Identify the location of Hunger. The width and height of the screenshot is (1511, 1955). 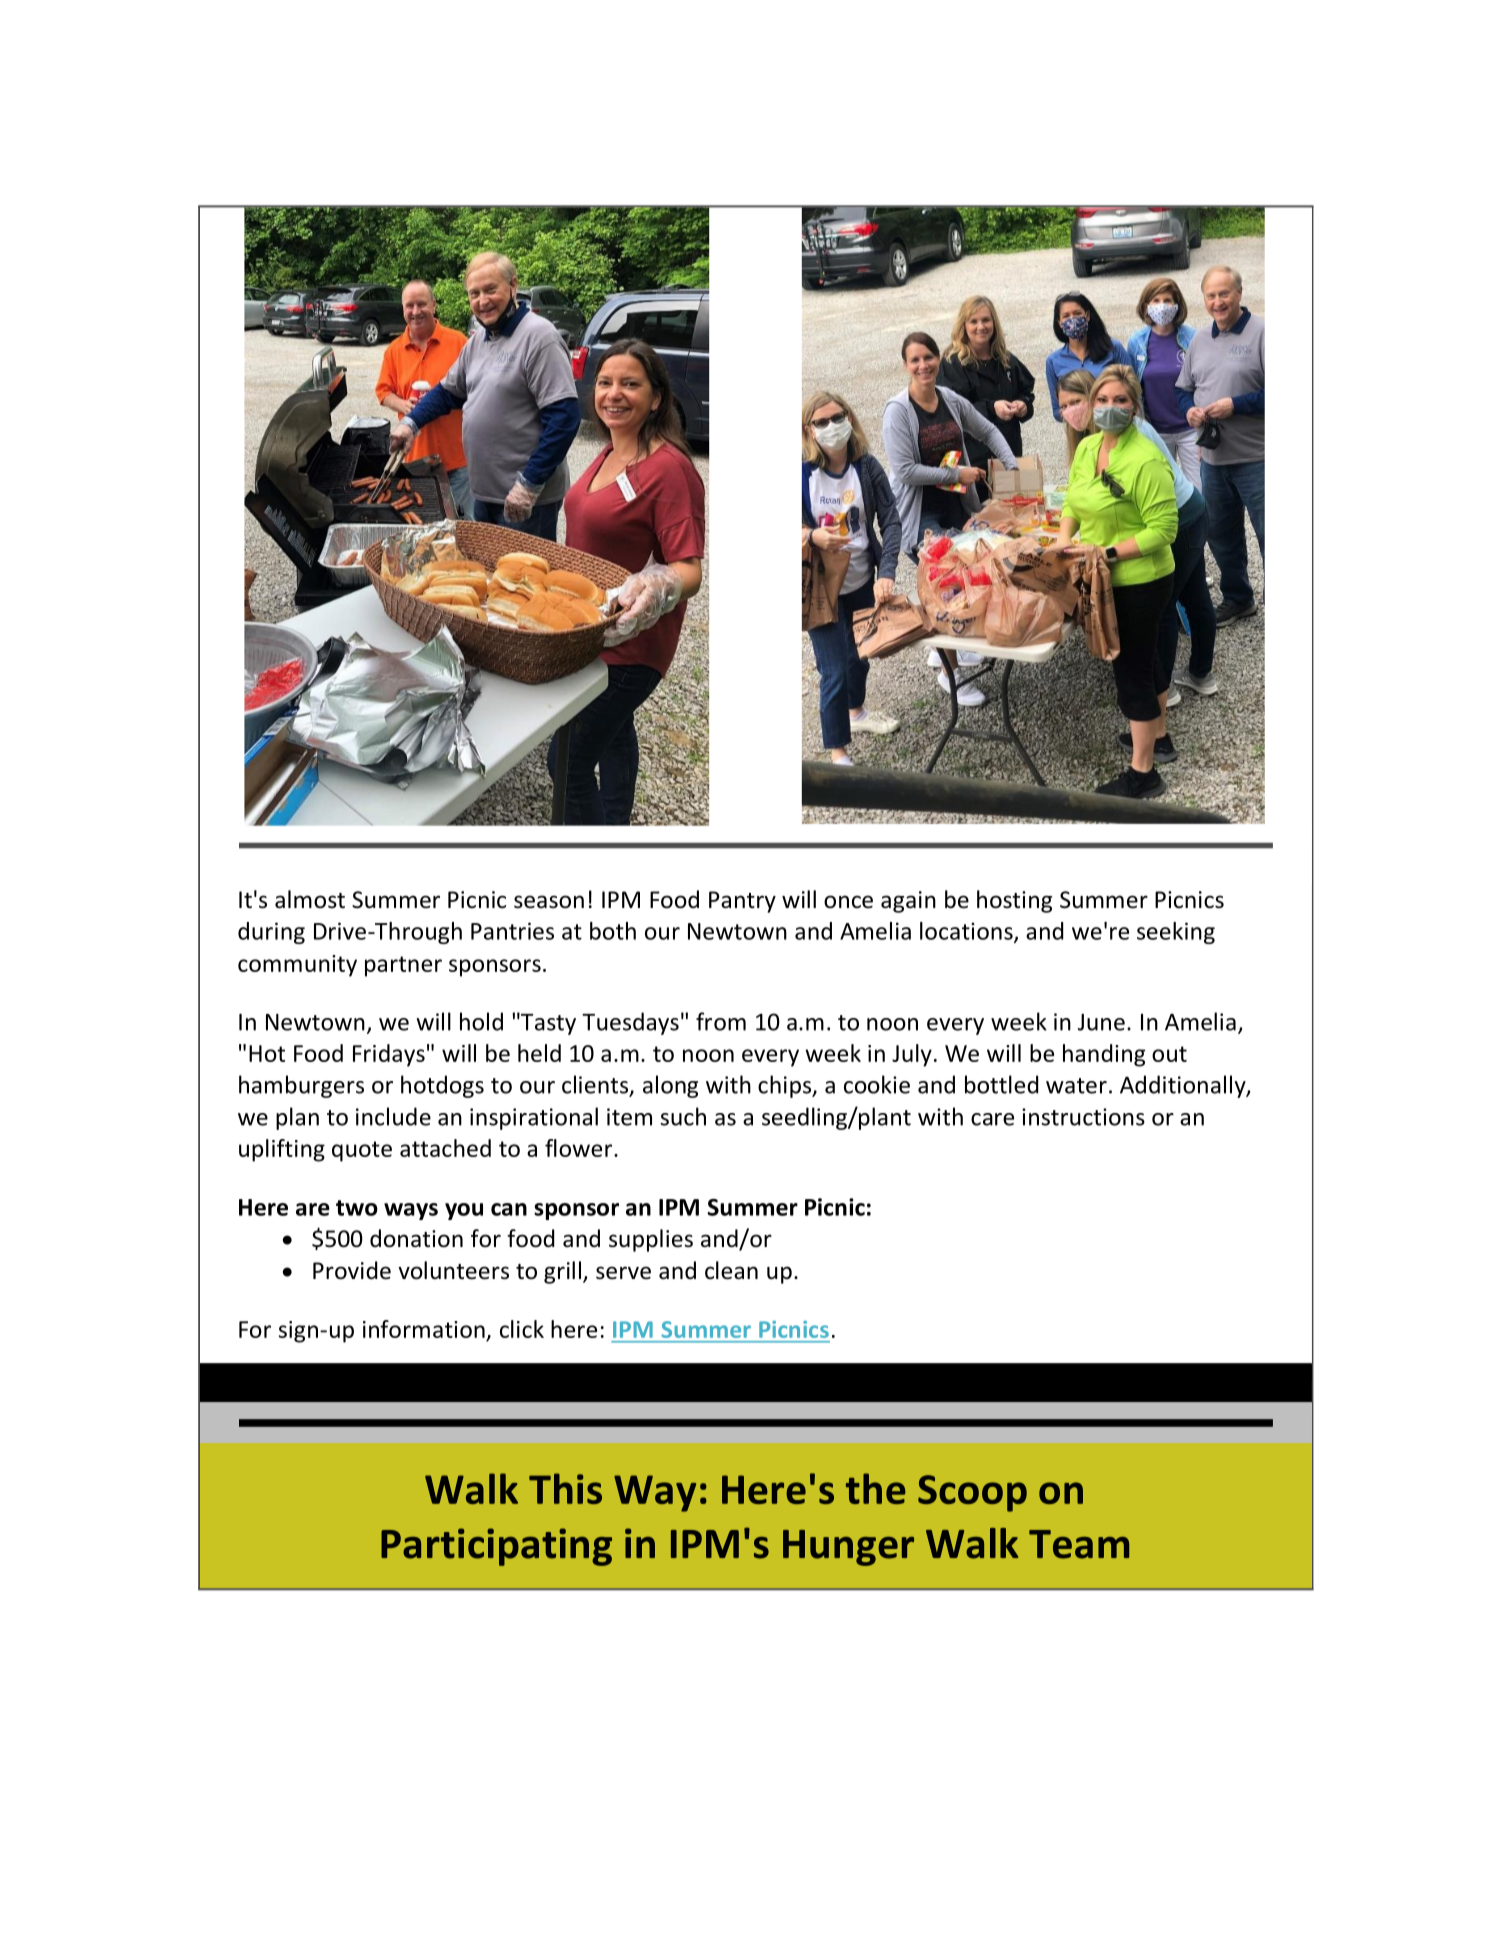
(848, 1548).
